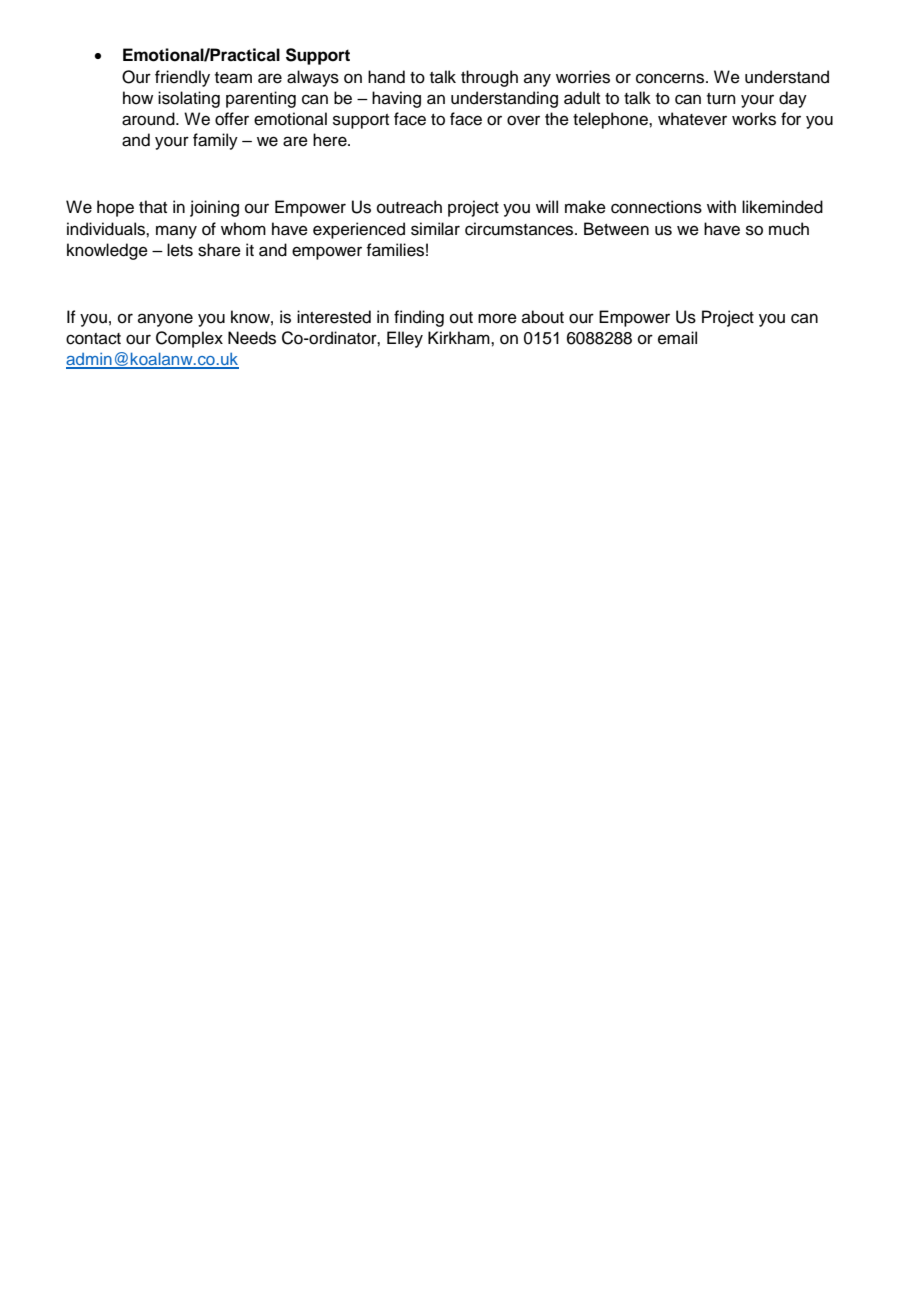  I want to click on Complex, so click(189, 339).
